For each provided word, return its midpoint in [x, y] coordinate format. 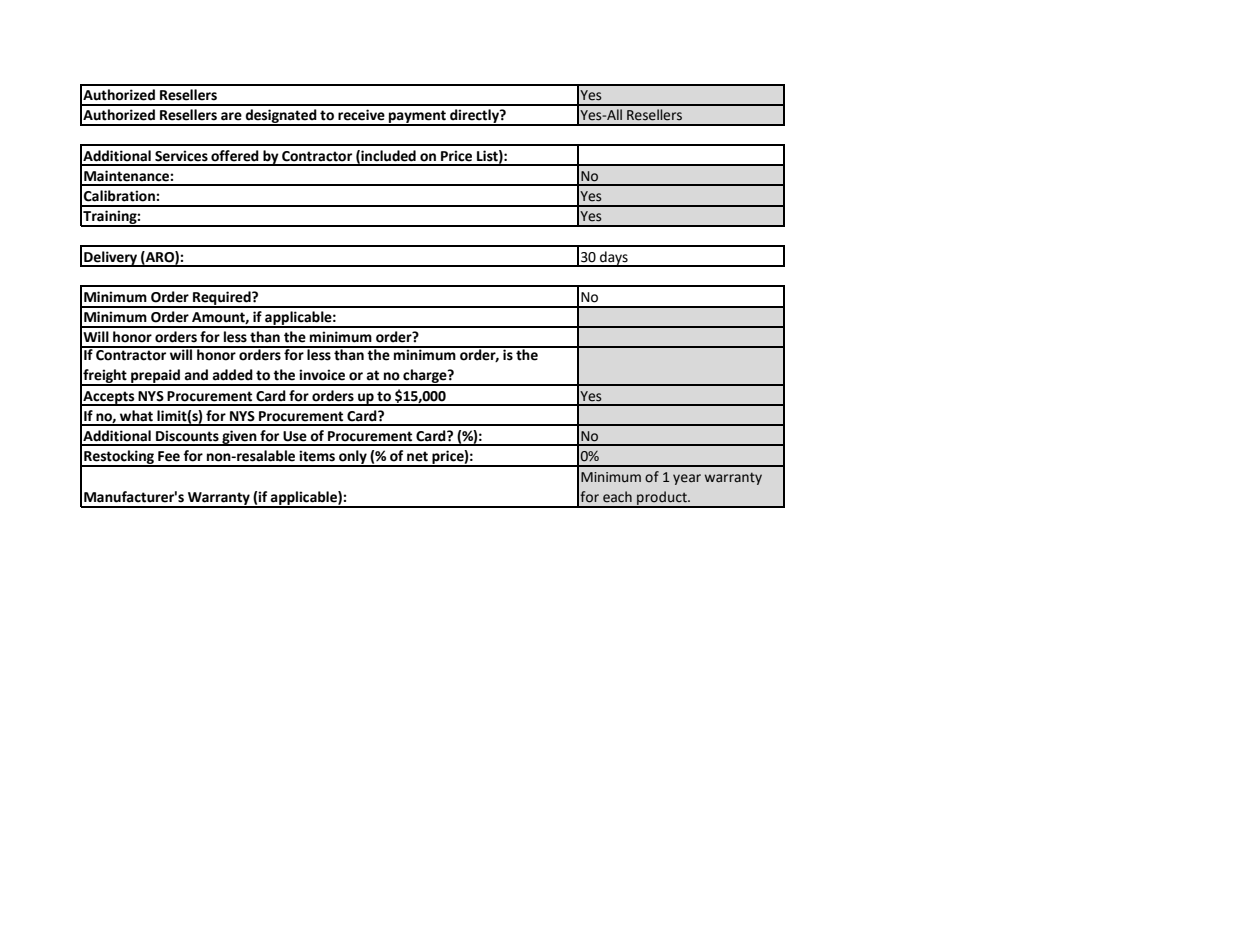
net [417, 456]
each [617, 497]
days [614, 259]
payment [417, 118]
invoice [322, 375]
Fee [169, 456]
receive [361, 115]
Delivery [111, 259]
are [231, 116]
